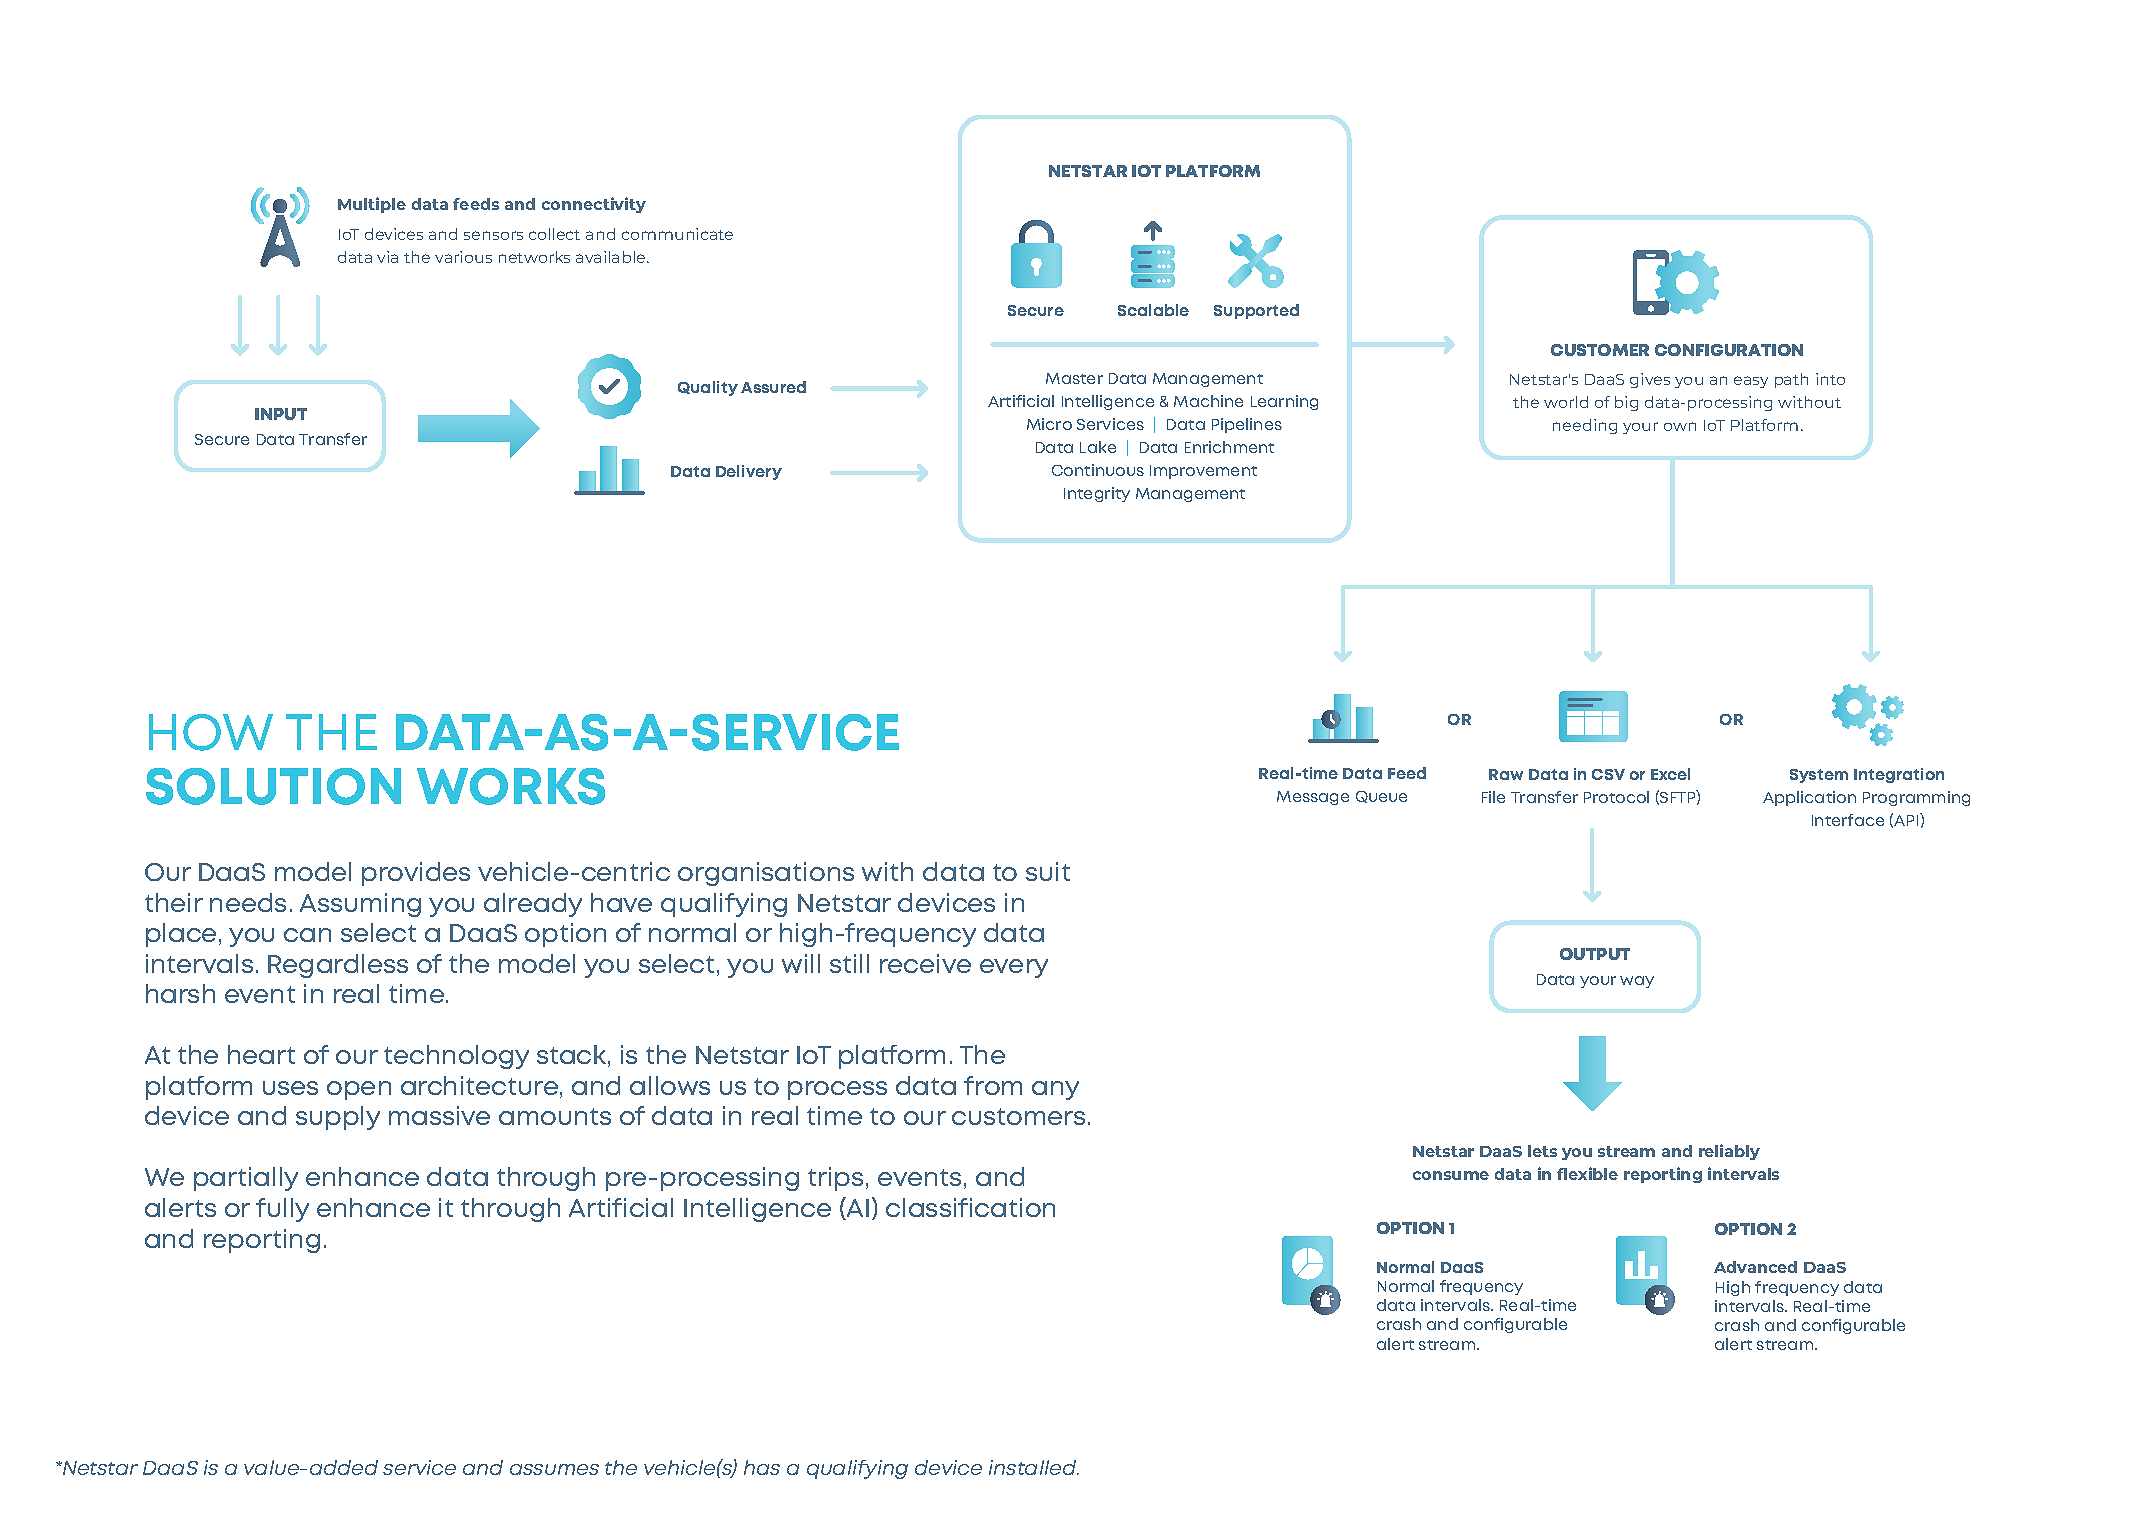 This page has height=1514, width=2141. Describe the element at coordinates (338, 1118) in the page. I see `supply` at that location.
